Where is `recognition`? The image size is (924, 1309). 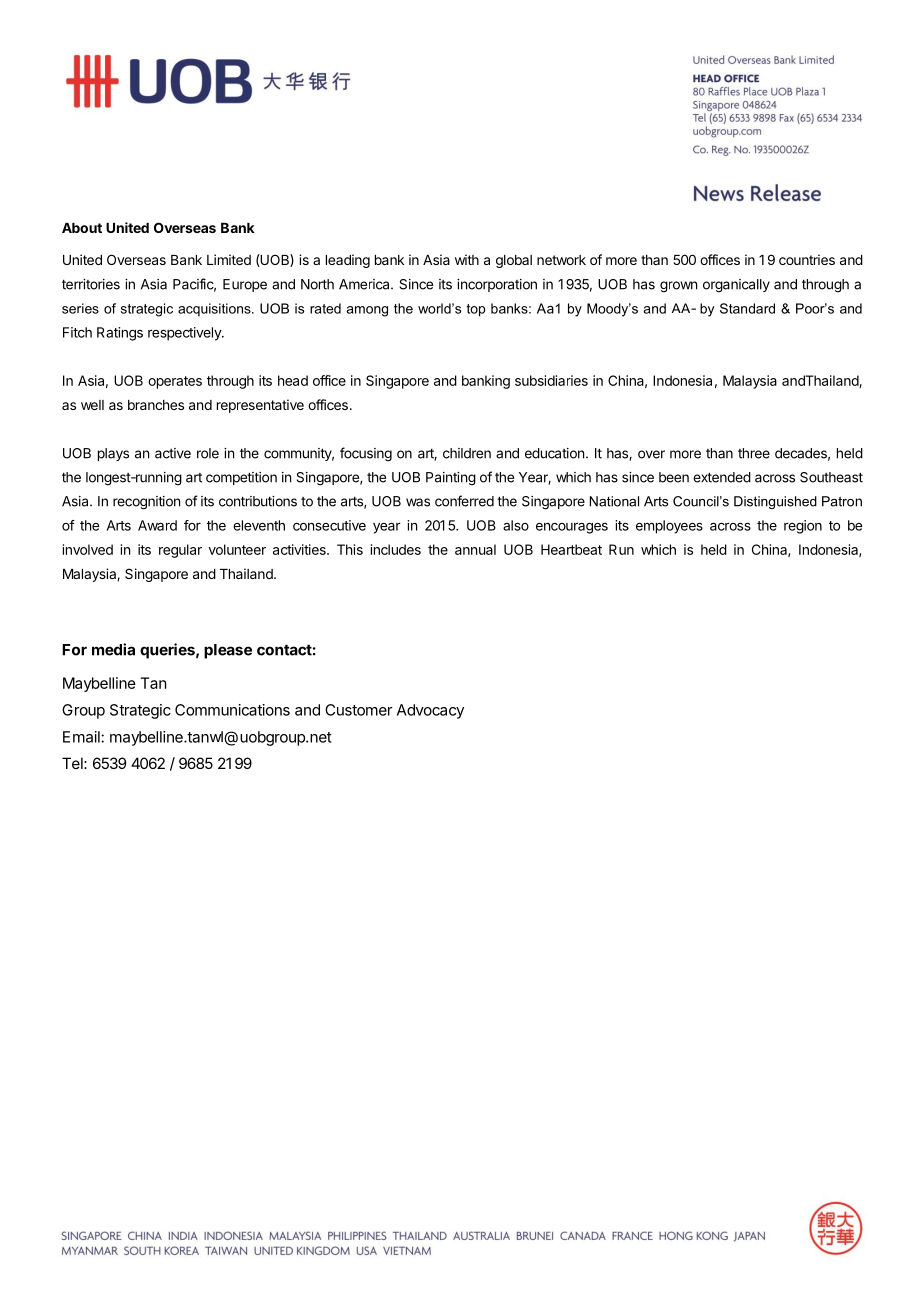 recognition is located at coordinates (146, 503).
